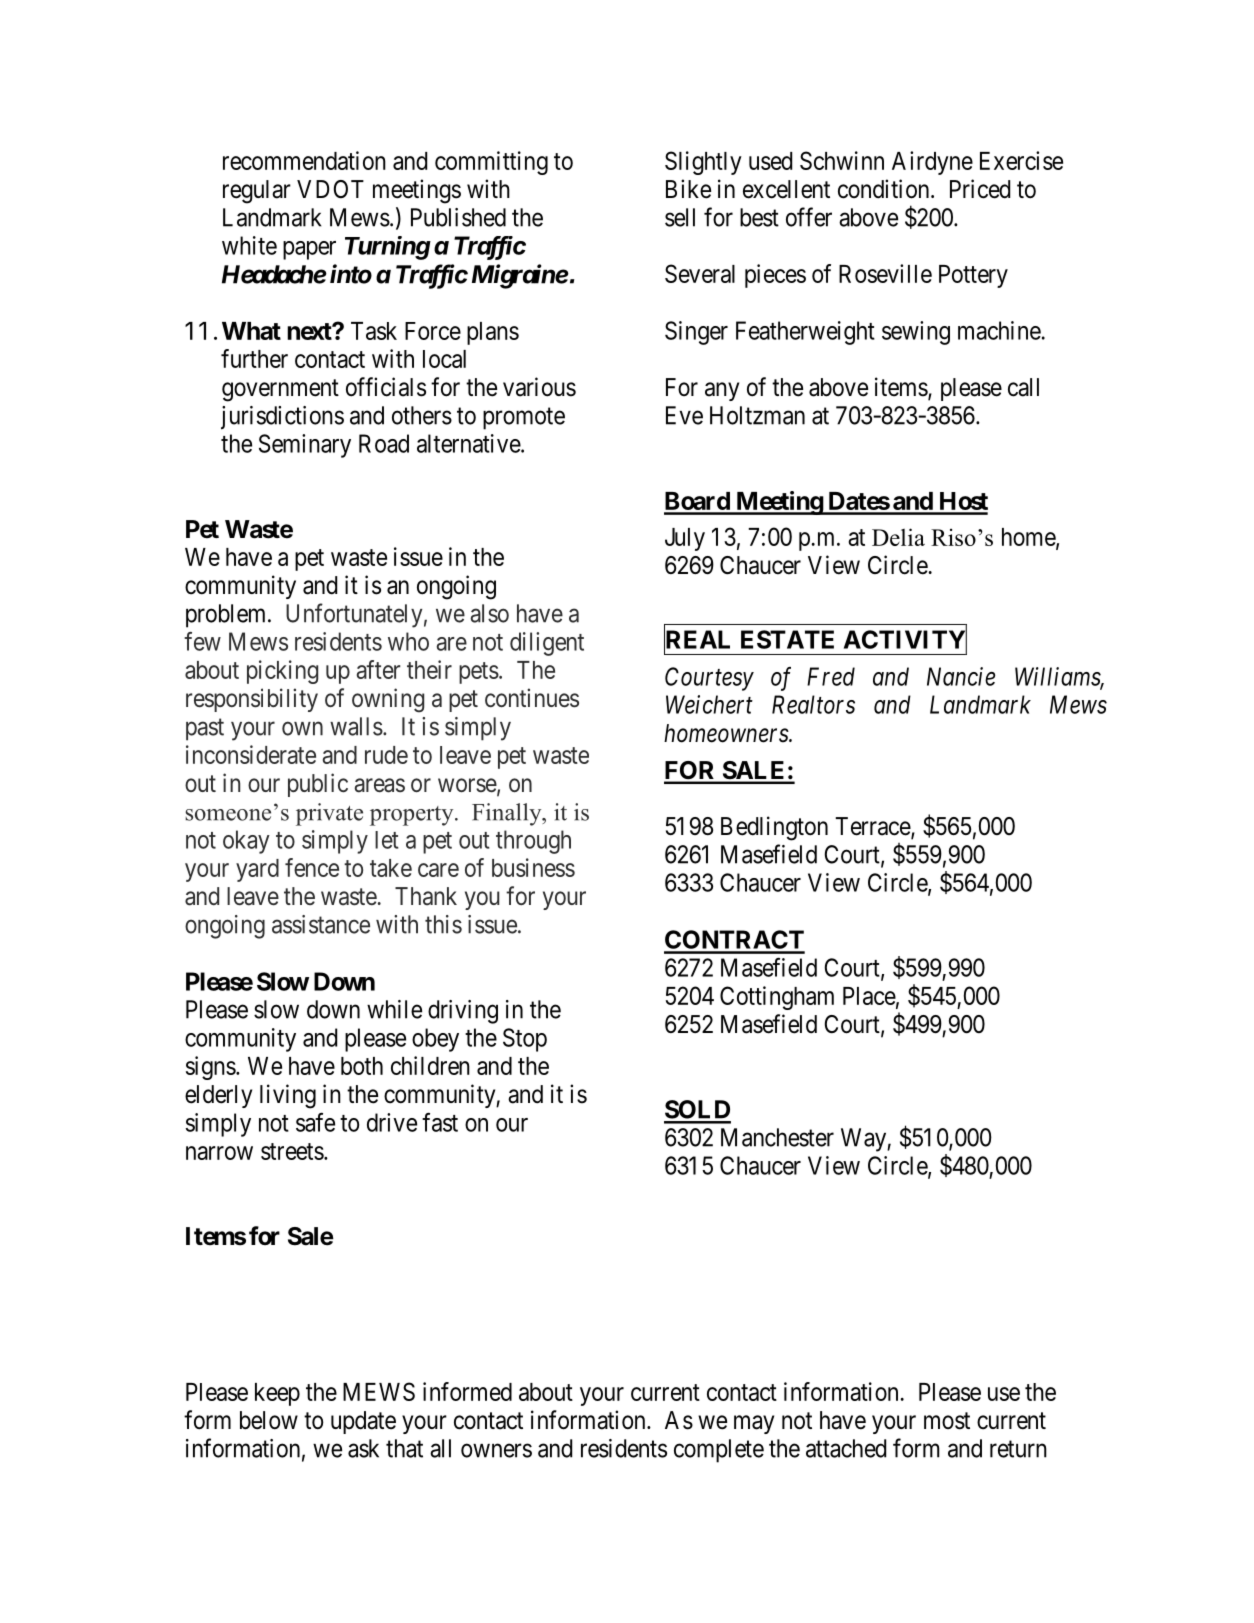  I want to click on call, so click(1023, 387).
